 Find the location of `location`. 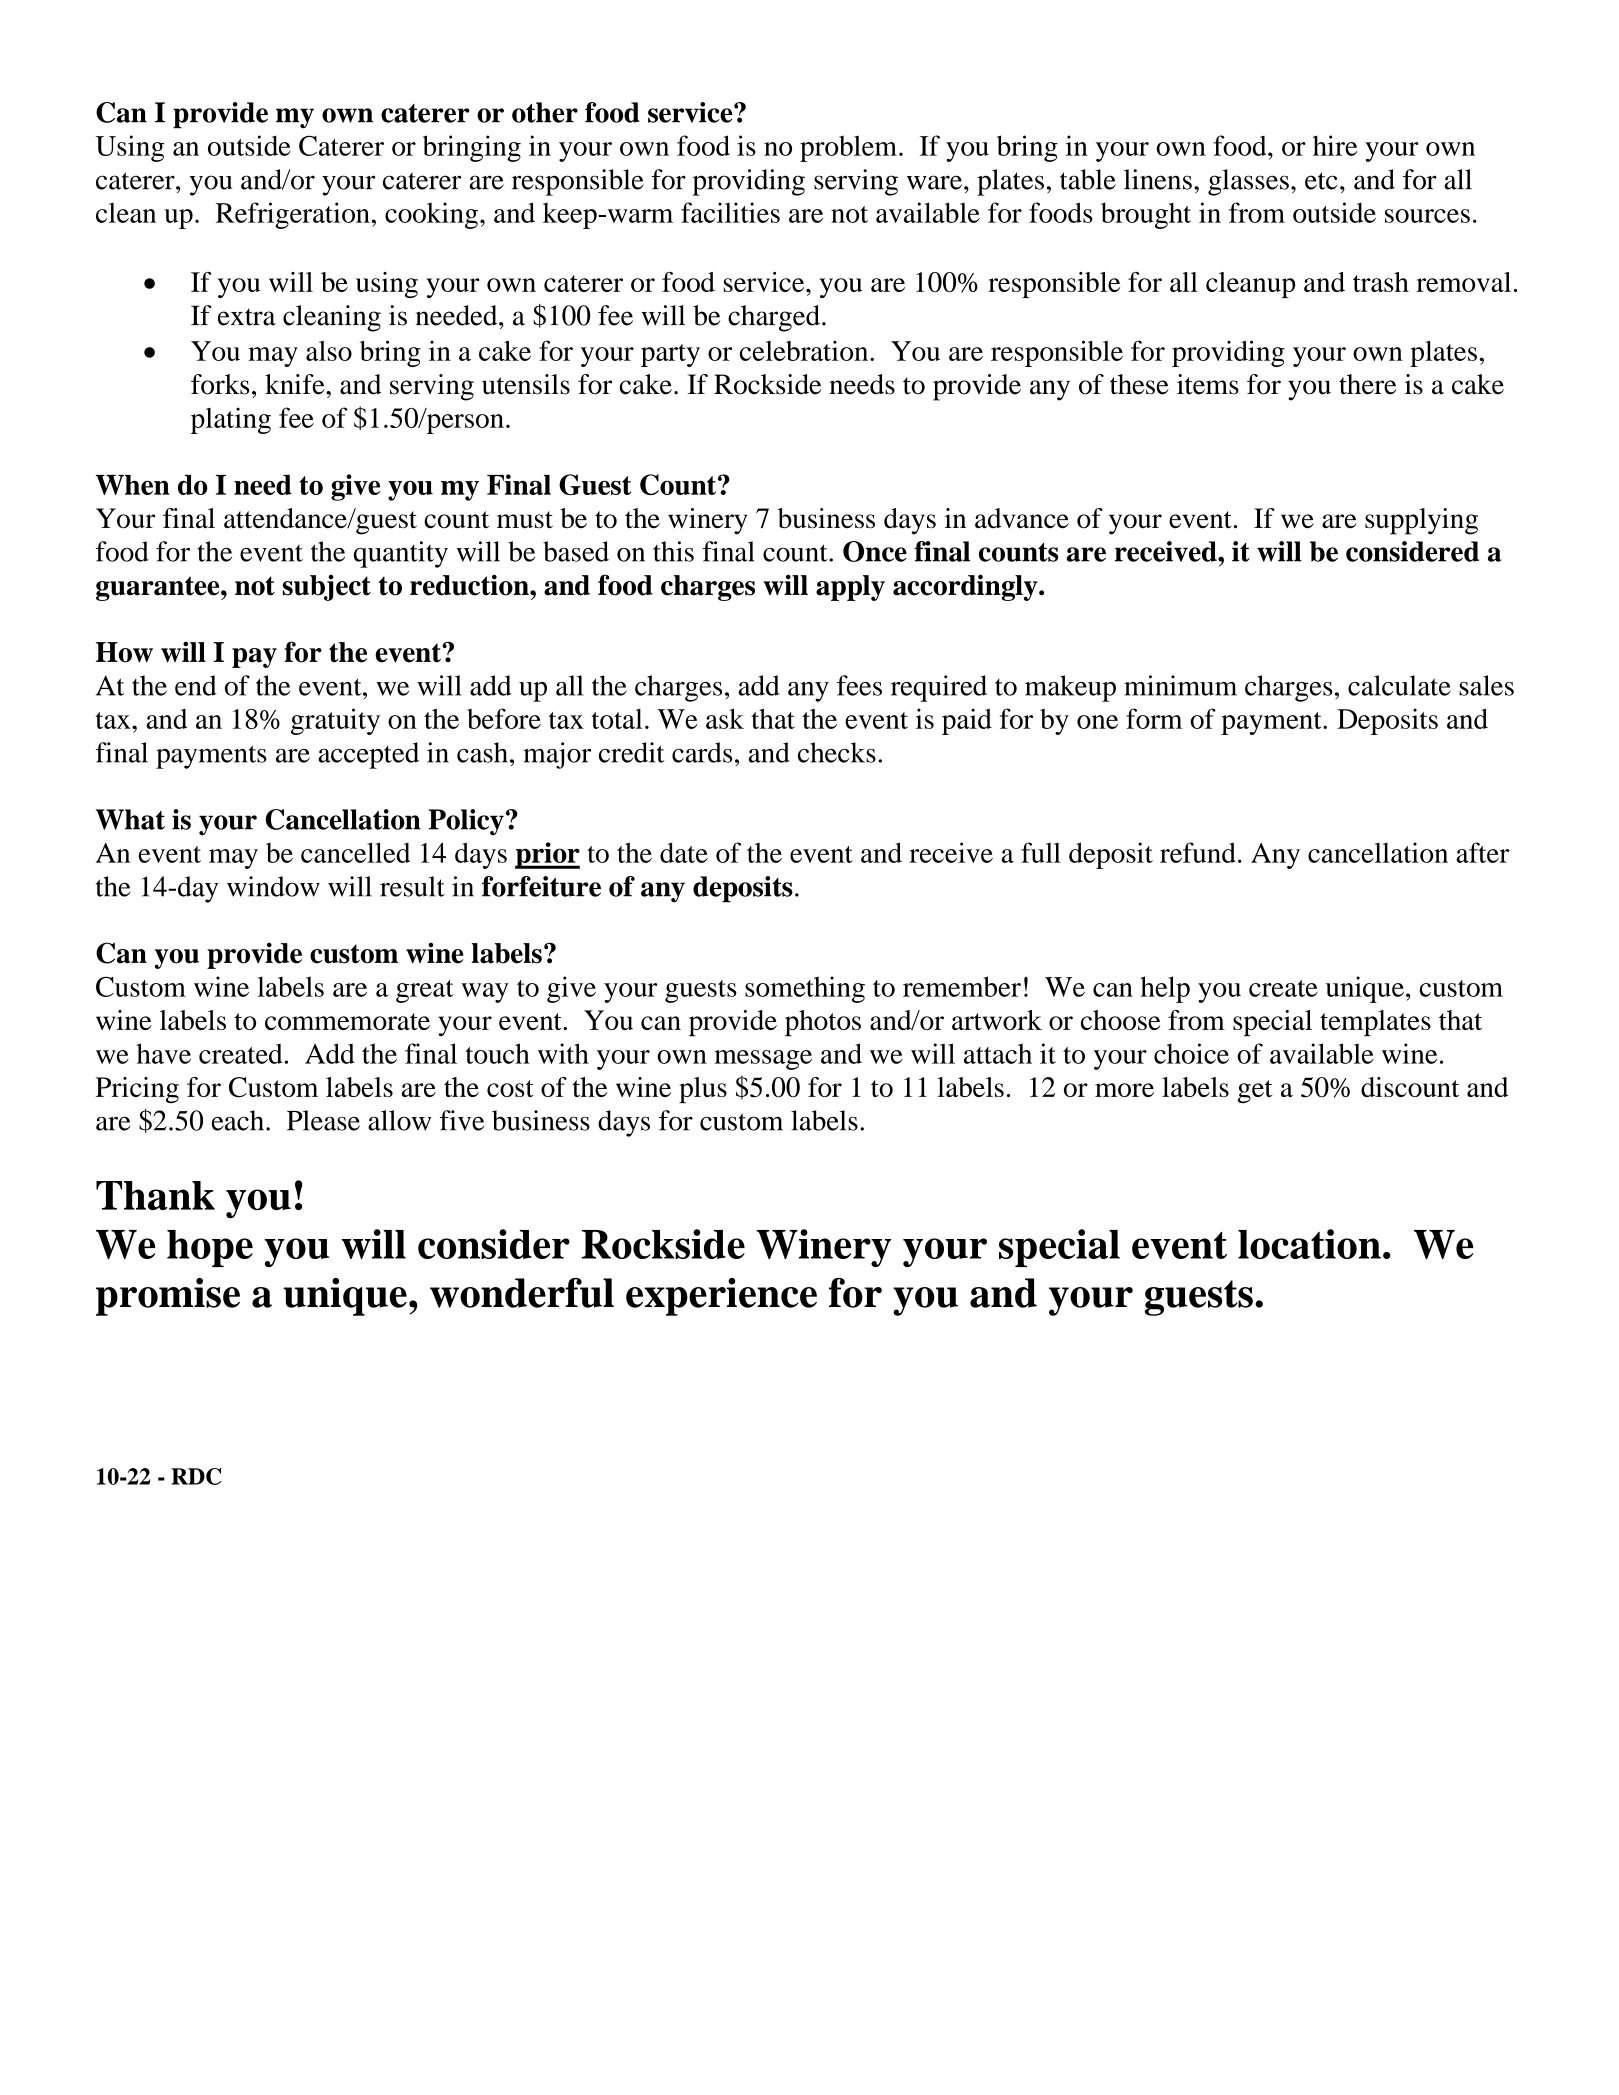

location is located at coordinates (1309, 1244).
